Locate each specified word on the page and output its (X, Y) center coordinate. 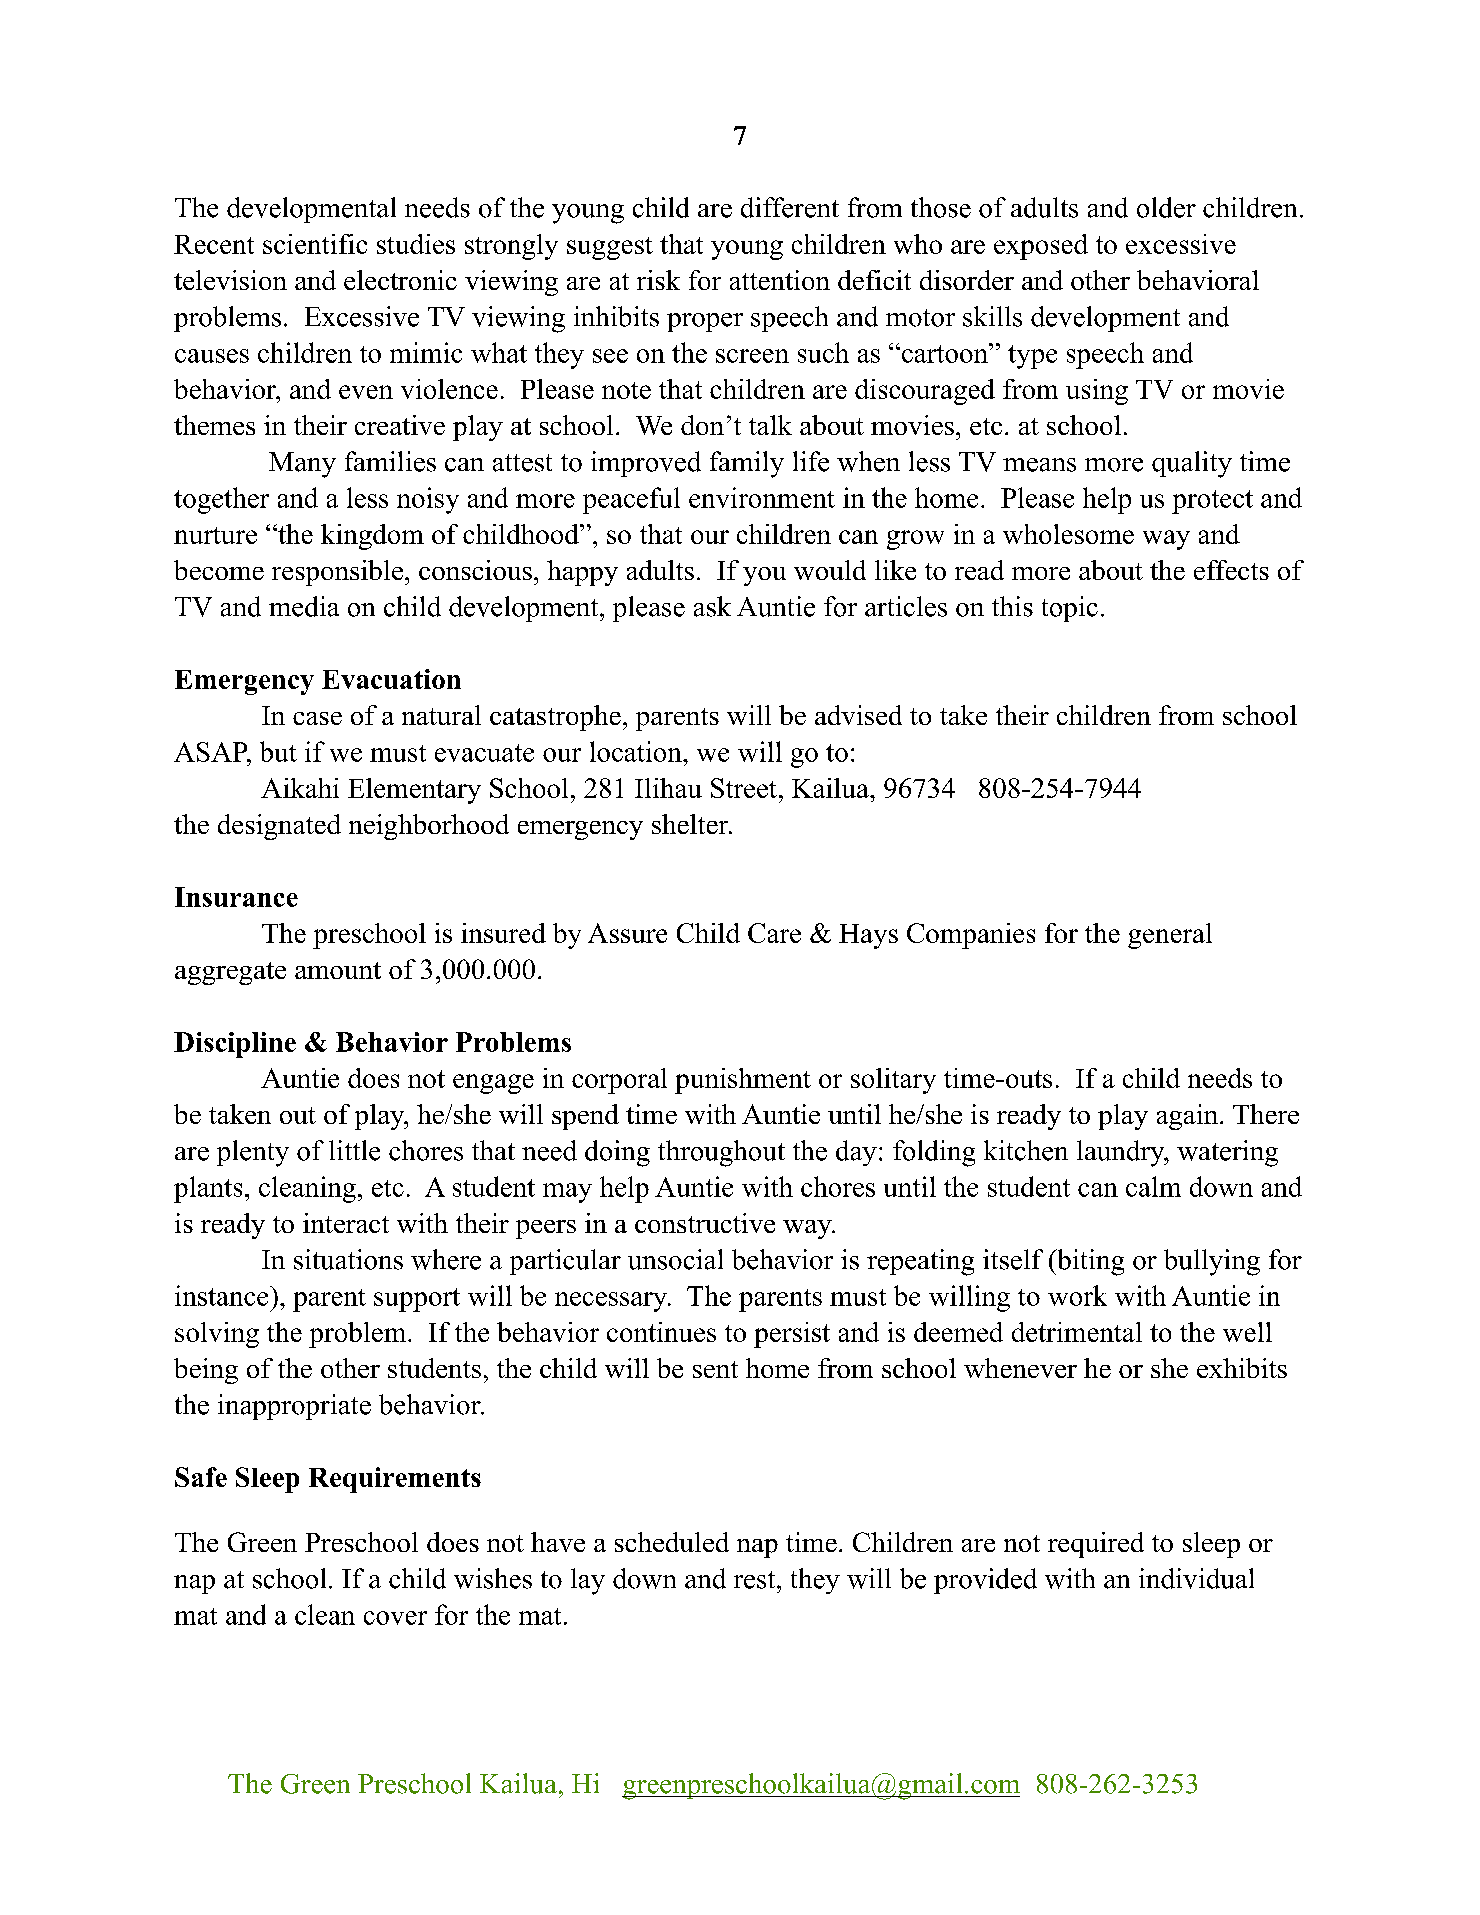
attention (780, 280)
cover (395, 1618)
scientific (315, 244)
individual (1196, 1578)
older (1166, 207)
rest (756, 1580)
